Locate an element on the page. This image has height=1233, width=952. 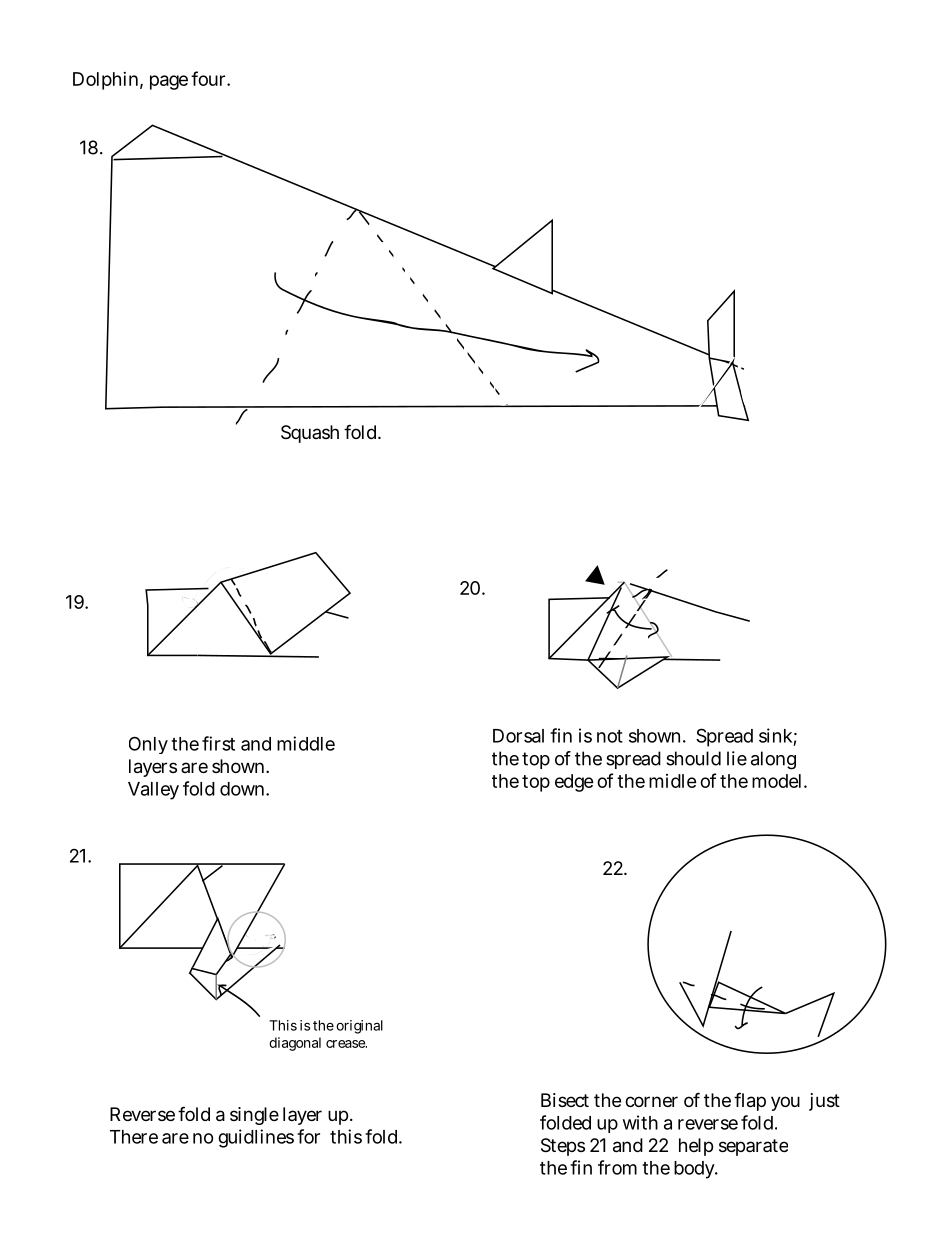
Only is located at coordinates (148, 745).
